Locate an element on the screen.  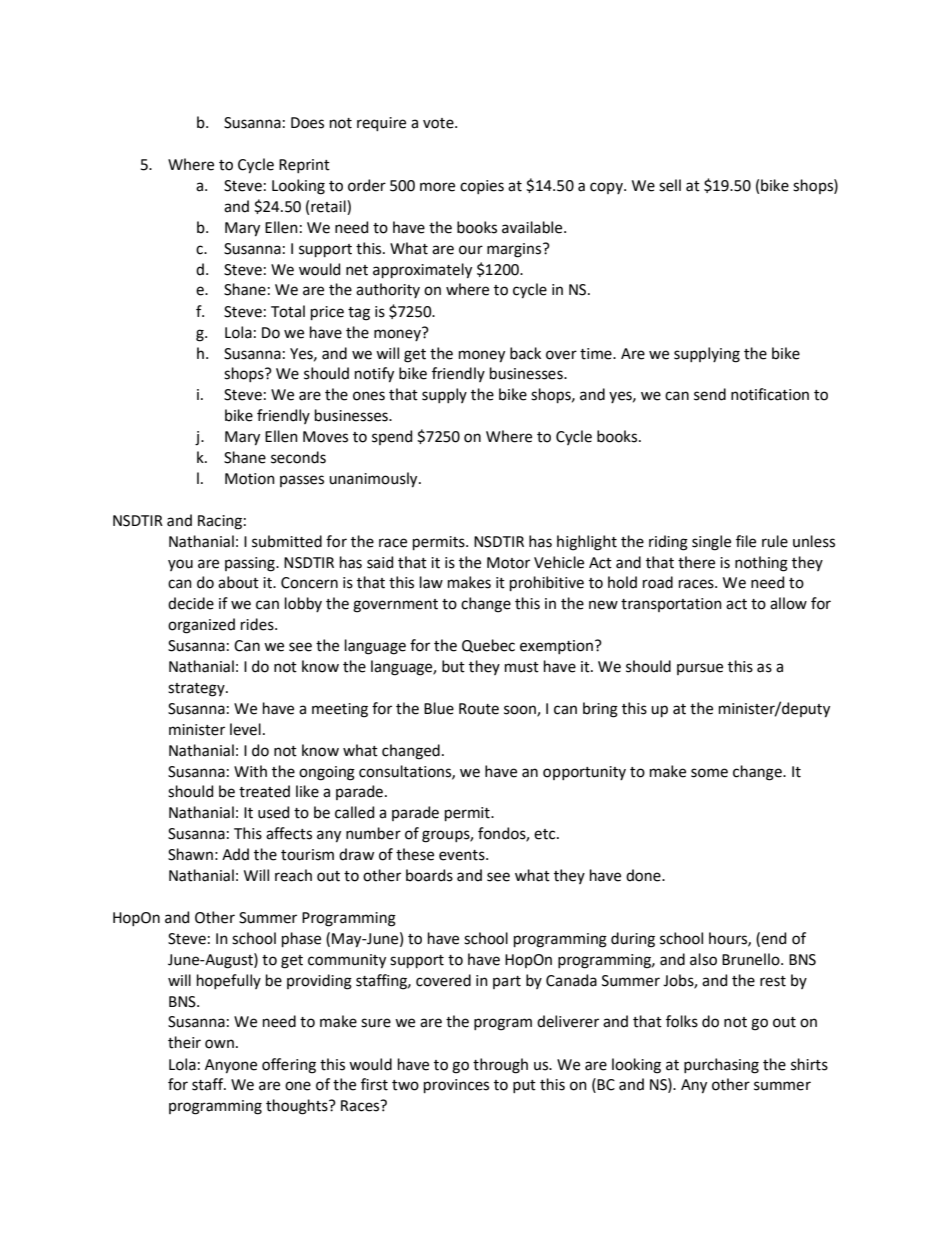
Quebec is located at coordinates (488, 646).
